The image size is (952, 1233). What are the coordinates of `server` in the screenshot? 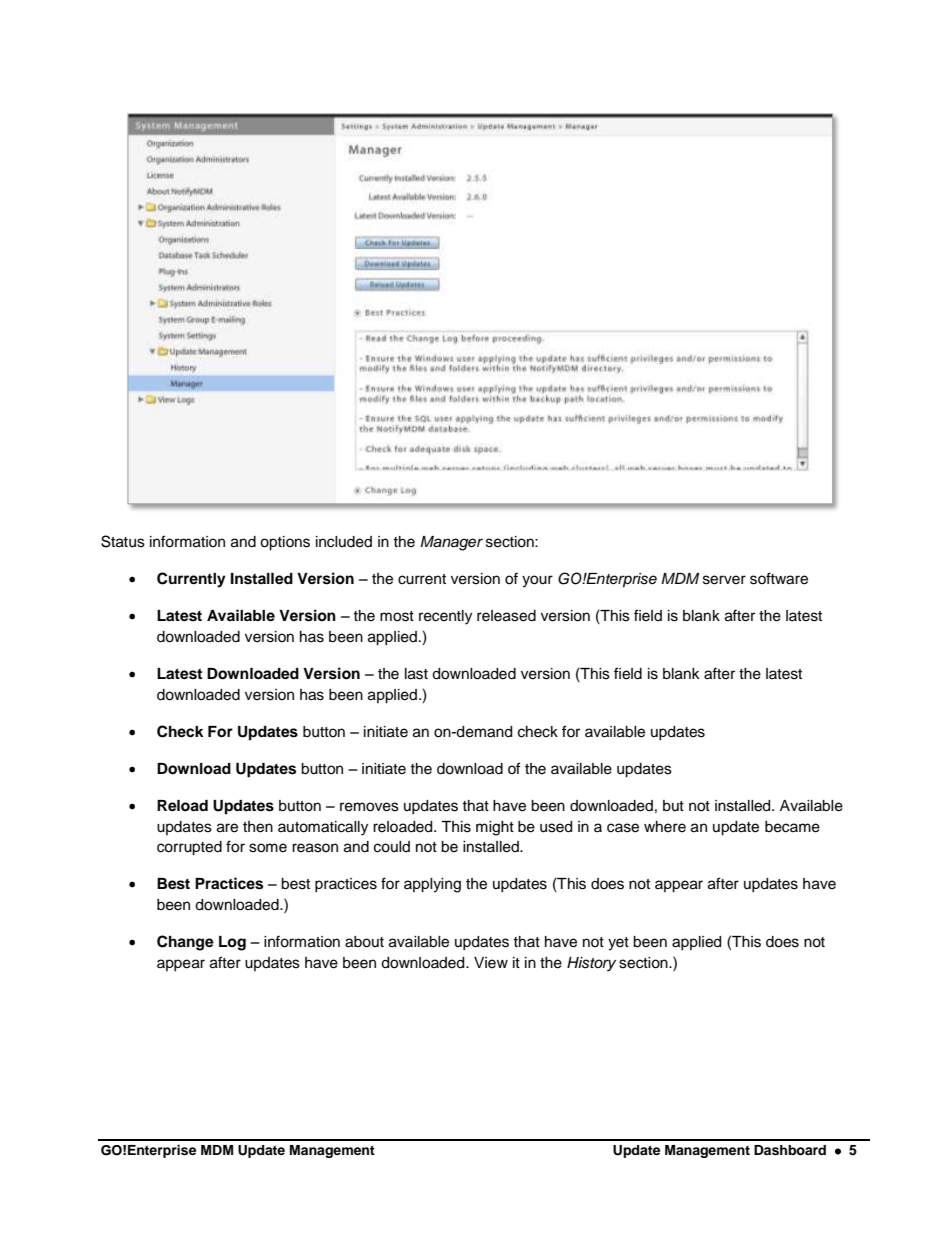 It's located at (724, 580).
